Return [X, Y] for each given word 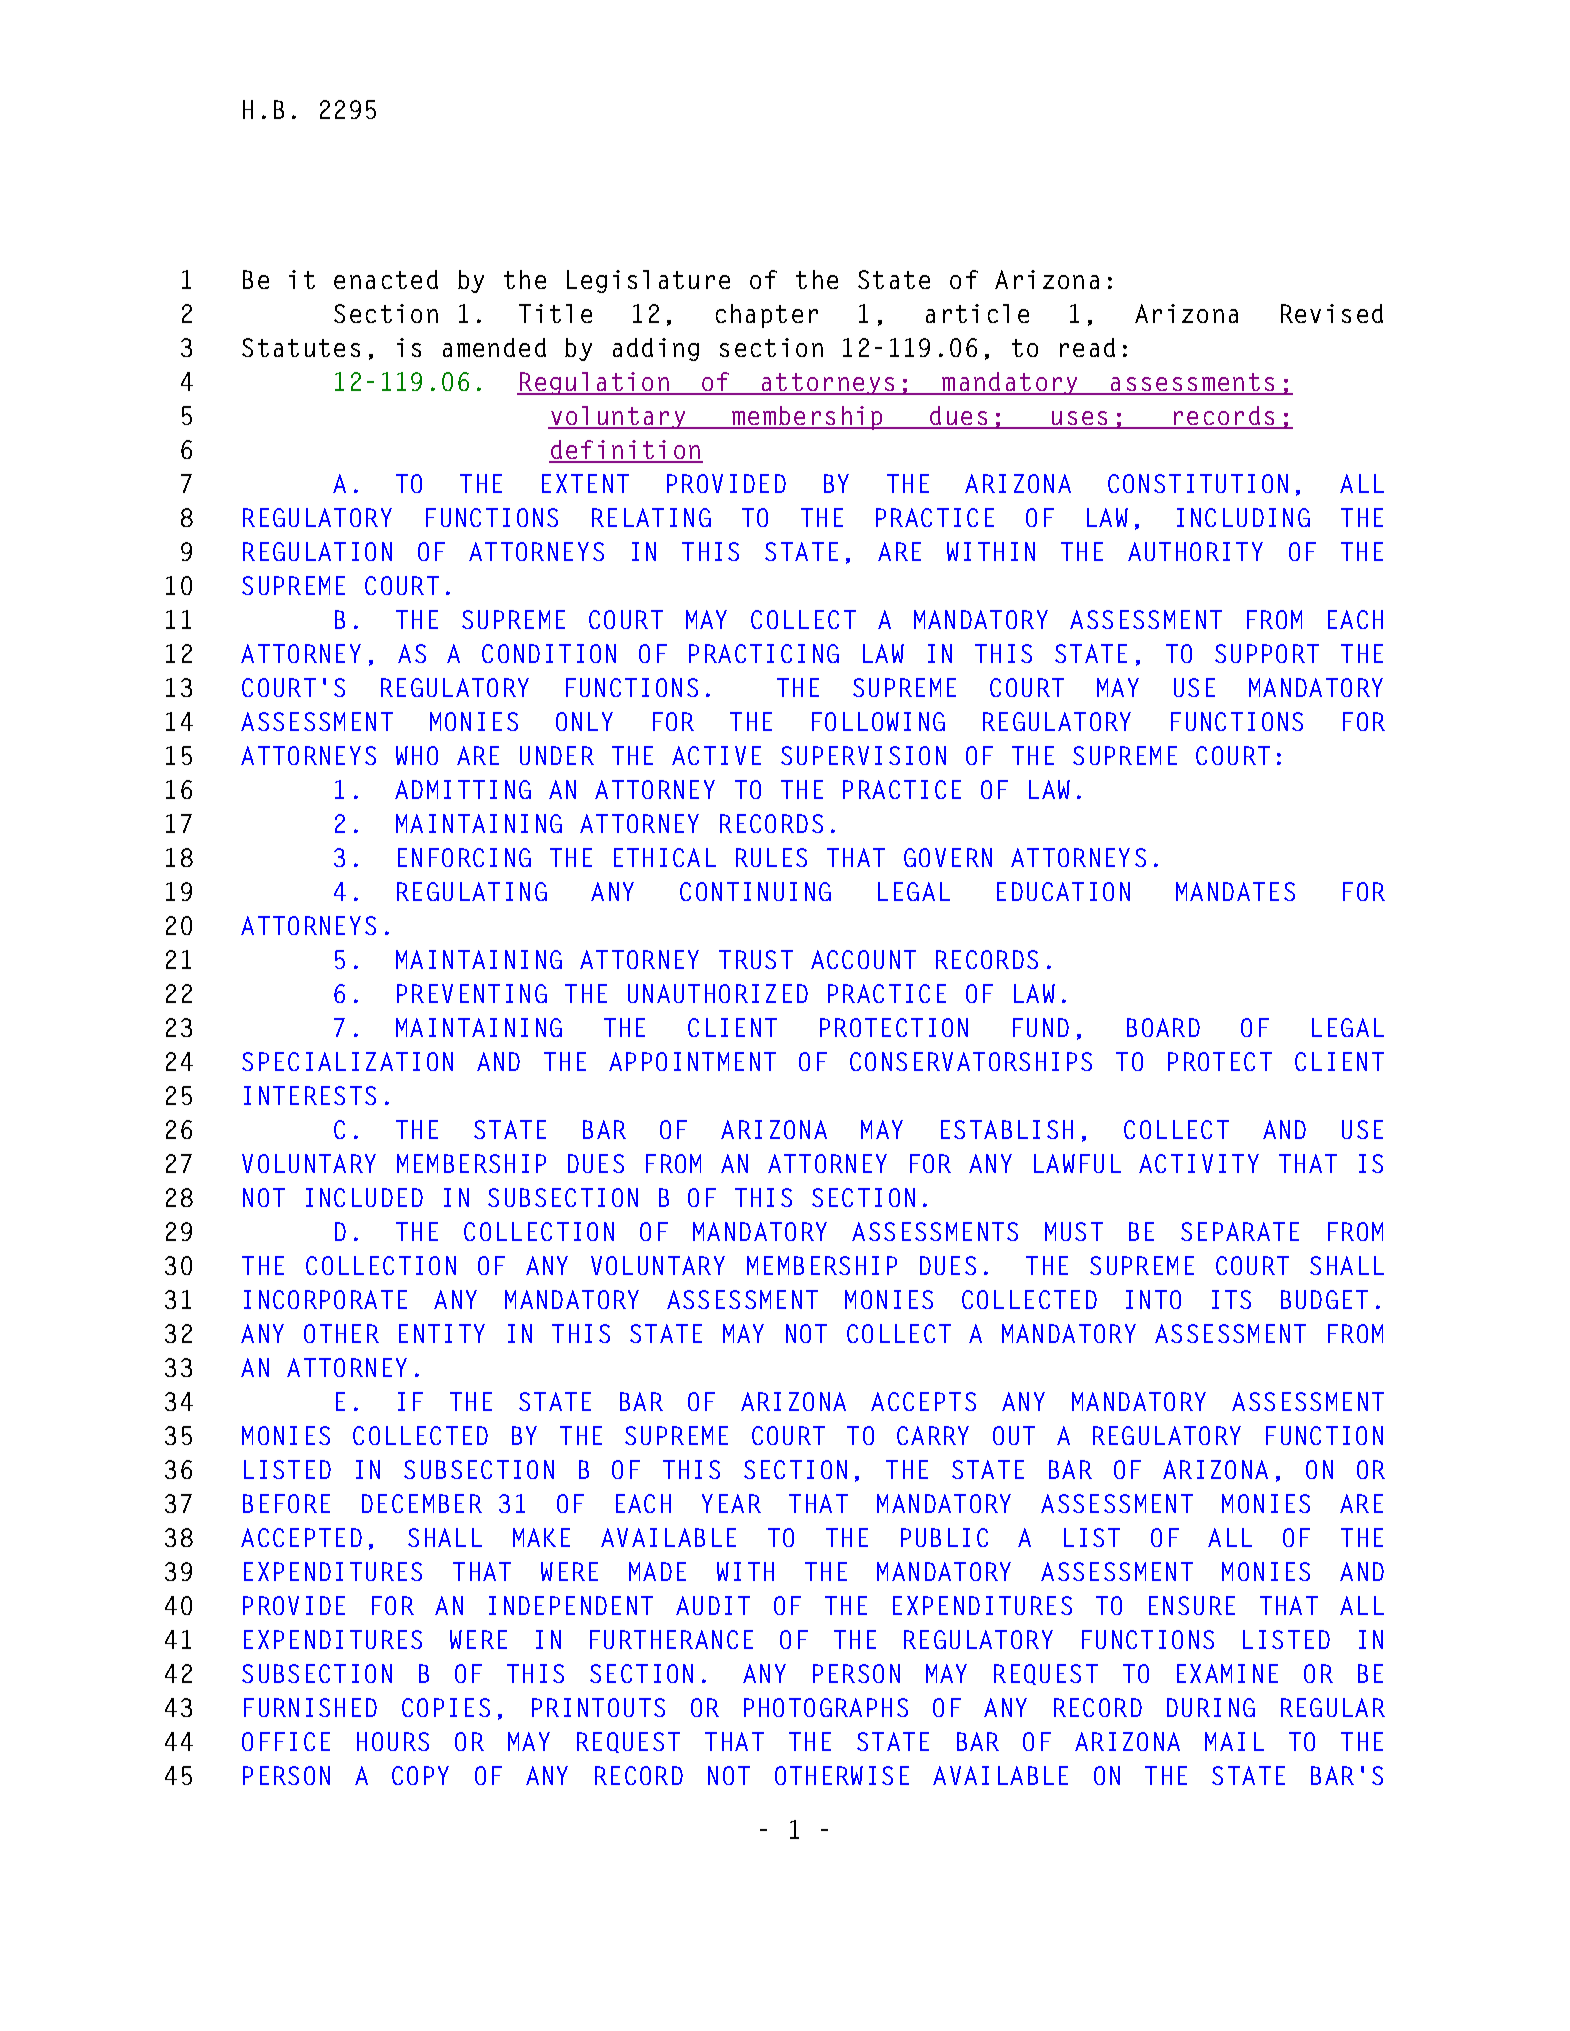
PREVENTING [472, 993]
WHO [417, 755]
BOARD [1163, 1027]
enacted [386, 279]
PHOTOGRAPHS [826, 1707]
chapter [767, 316]
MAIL [1234, 1741]
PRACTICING [764, 653]
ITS [1231, 1299]
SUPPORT [1267, 653]
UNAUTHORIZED [718, 993]
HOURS [393, 1741]
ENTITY [442, 1333]
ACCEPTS [923, 1401]
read [1087, 347]
